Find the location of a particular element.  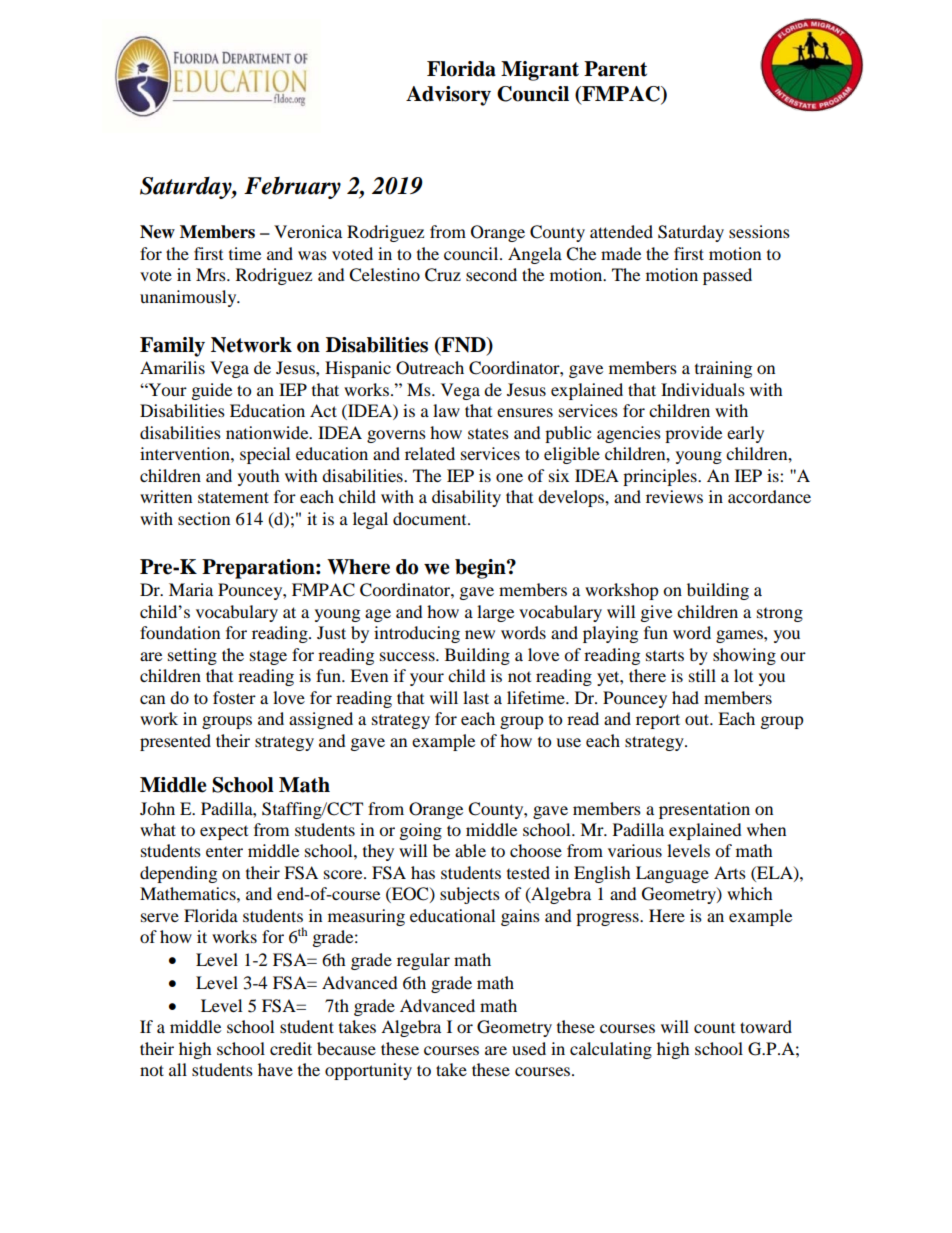

able is located at coordinates (470, 850).
